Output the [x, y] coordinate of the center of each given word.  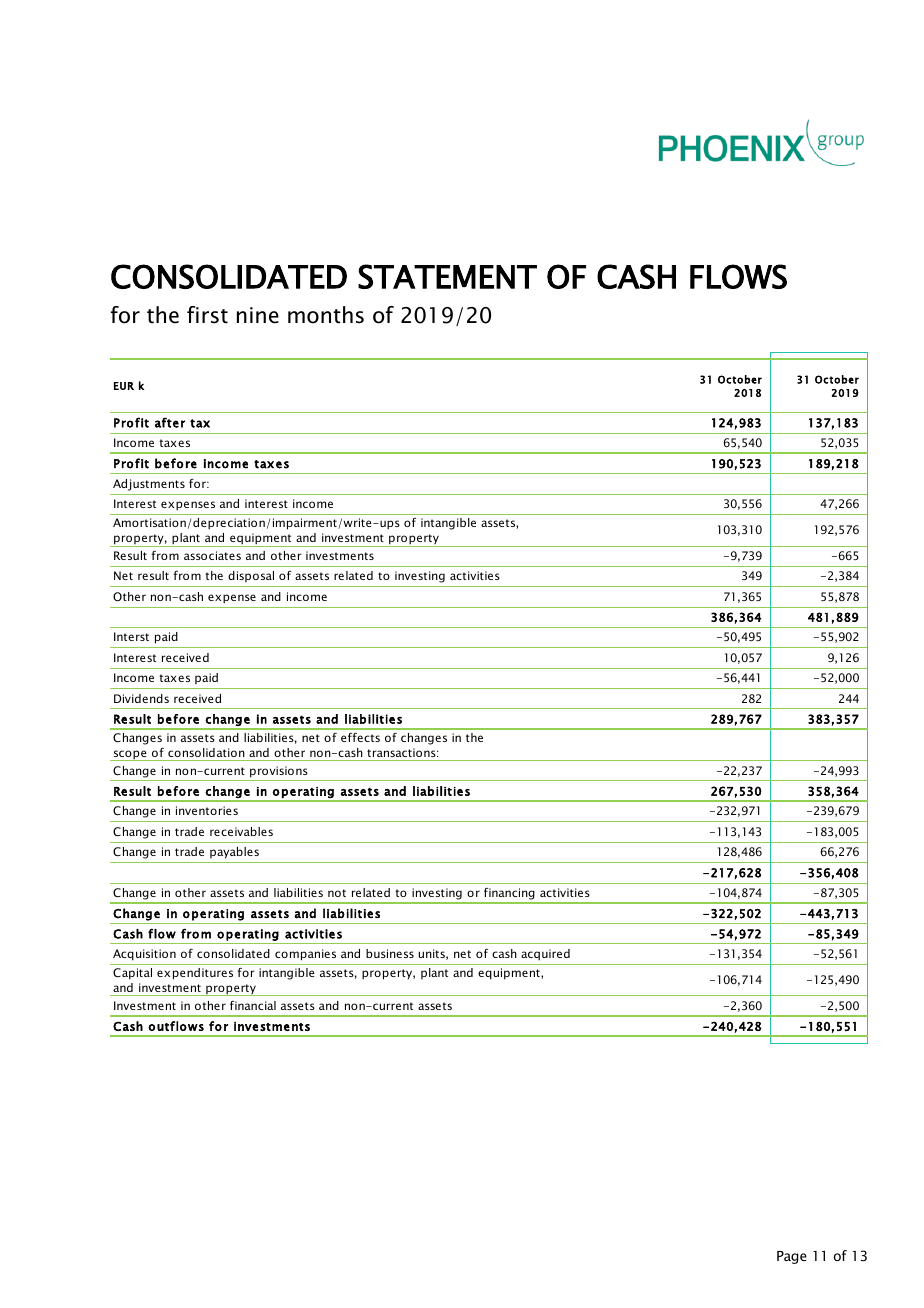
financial [253, 1005]
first [207, 315]
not [337, 893]
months [326, 315]
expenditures [195, 974]
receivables [241, 831]
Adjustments [149, 485]
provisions [279, 772]
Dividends [141, 698]
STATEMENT [447, 276]
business [390, 953]
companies [305, 955]
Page [792, 1257]
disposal [251, 576]
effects [360, 737]
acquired [545, 955]
